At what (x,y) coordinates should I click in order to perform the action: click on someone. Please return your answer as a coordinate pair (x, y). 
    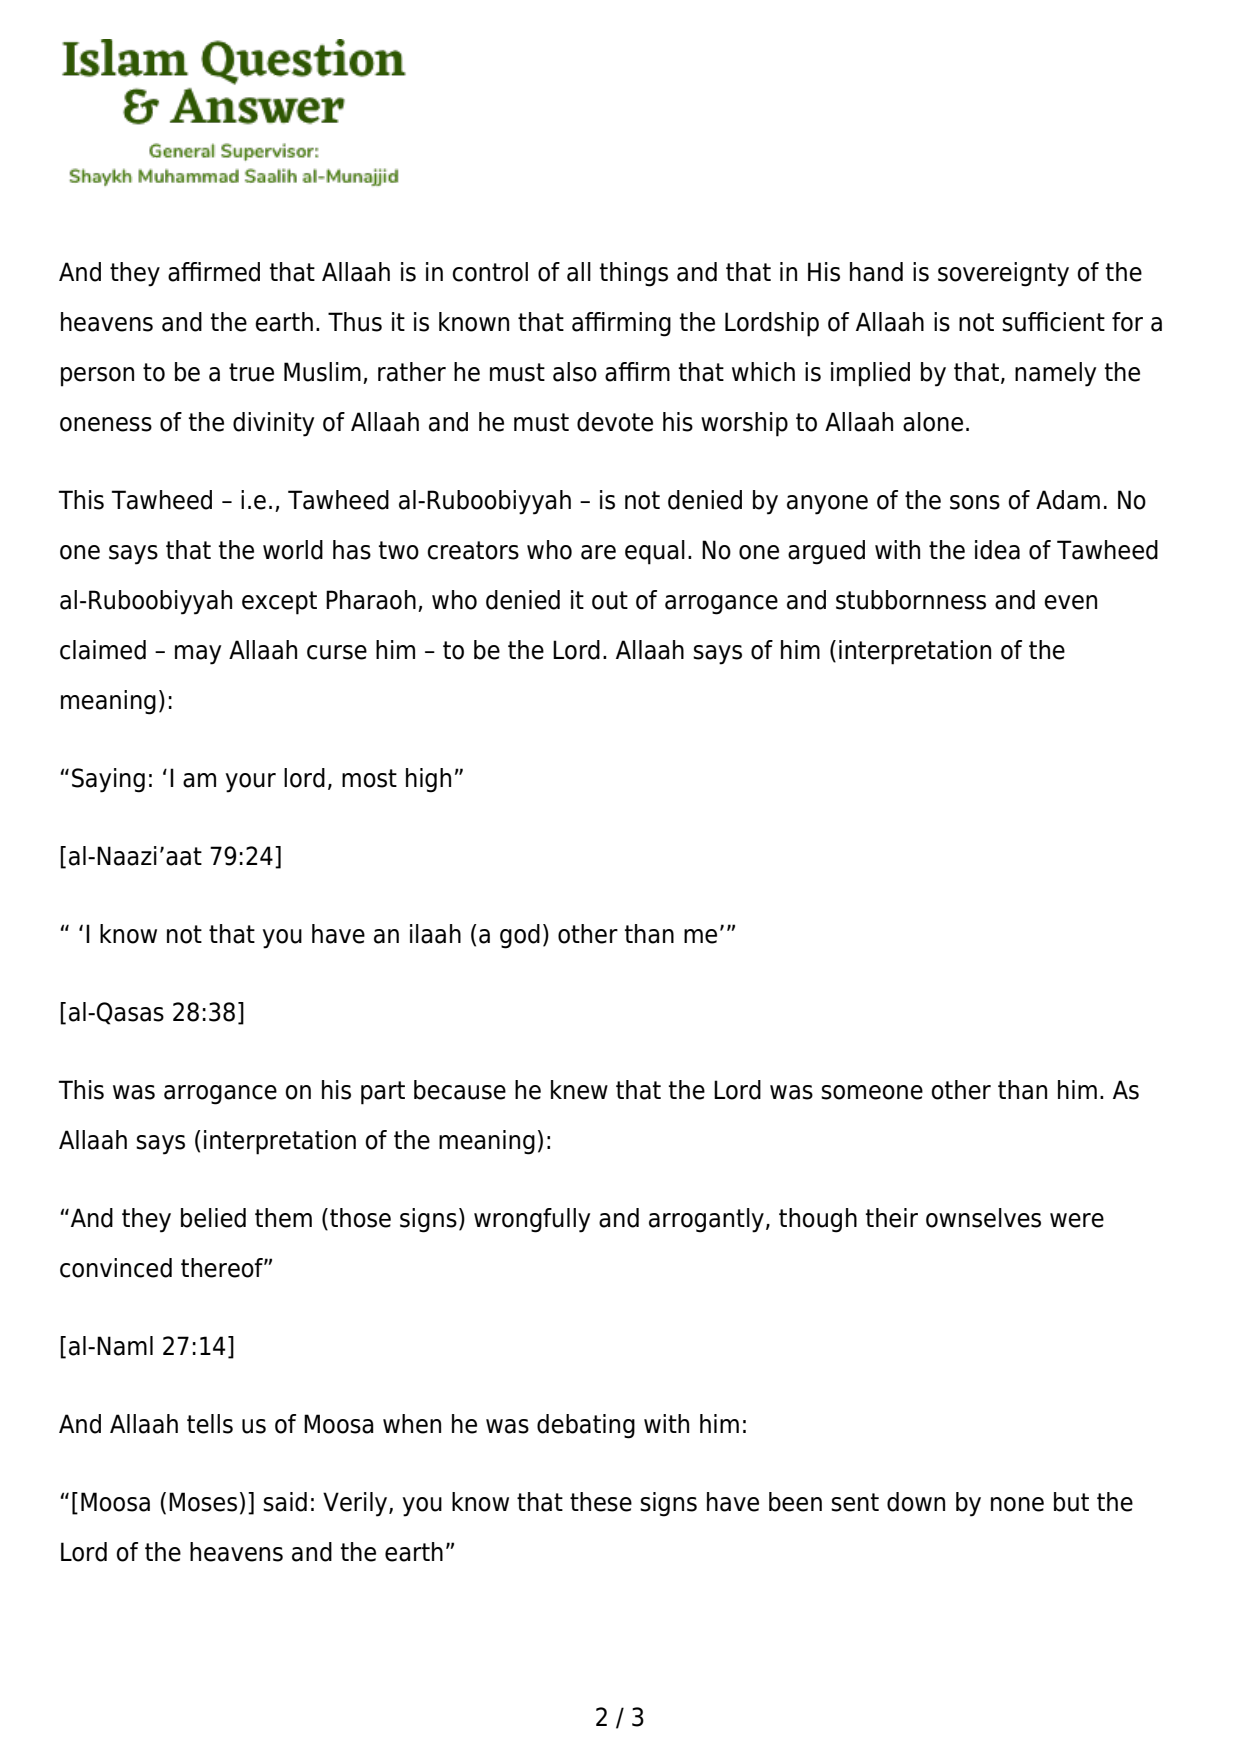
    Looking at the image, I should click on (872, 1092).
